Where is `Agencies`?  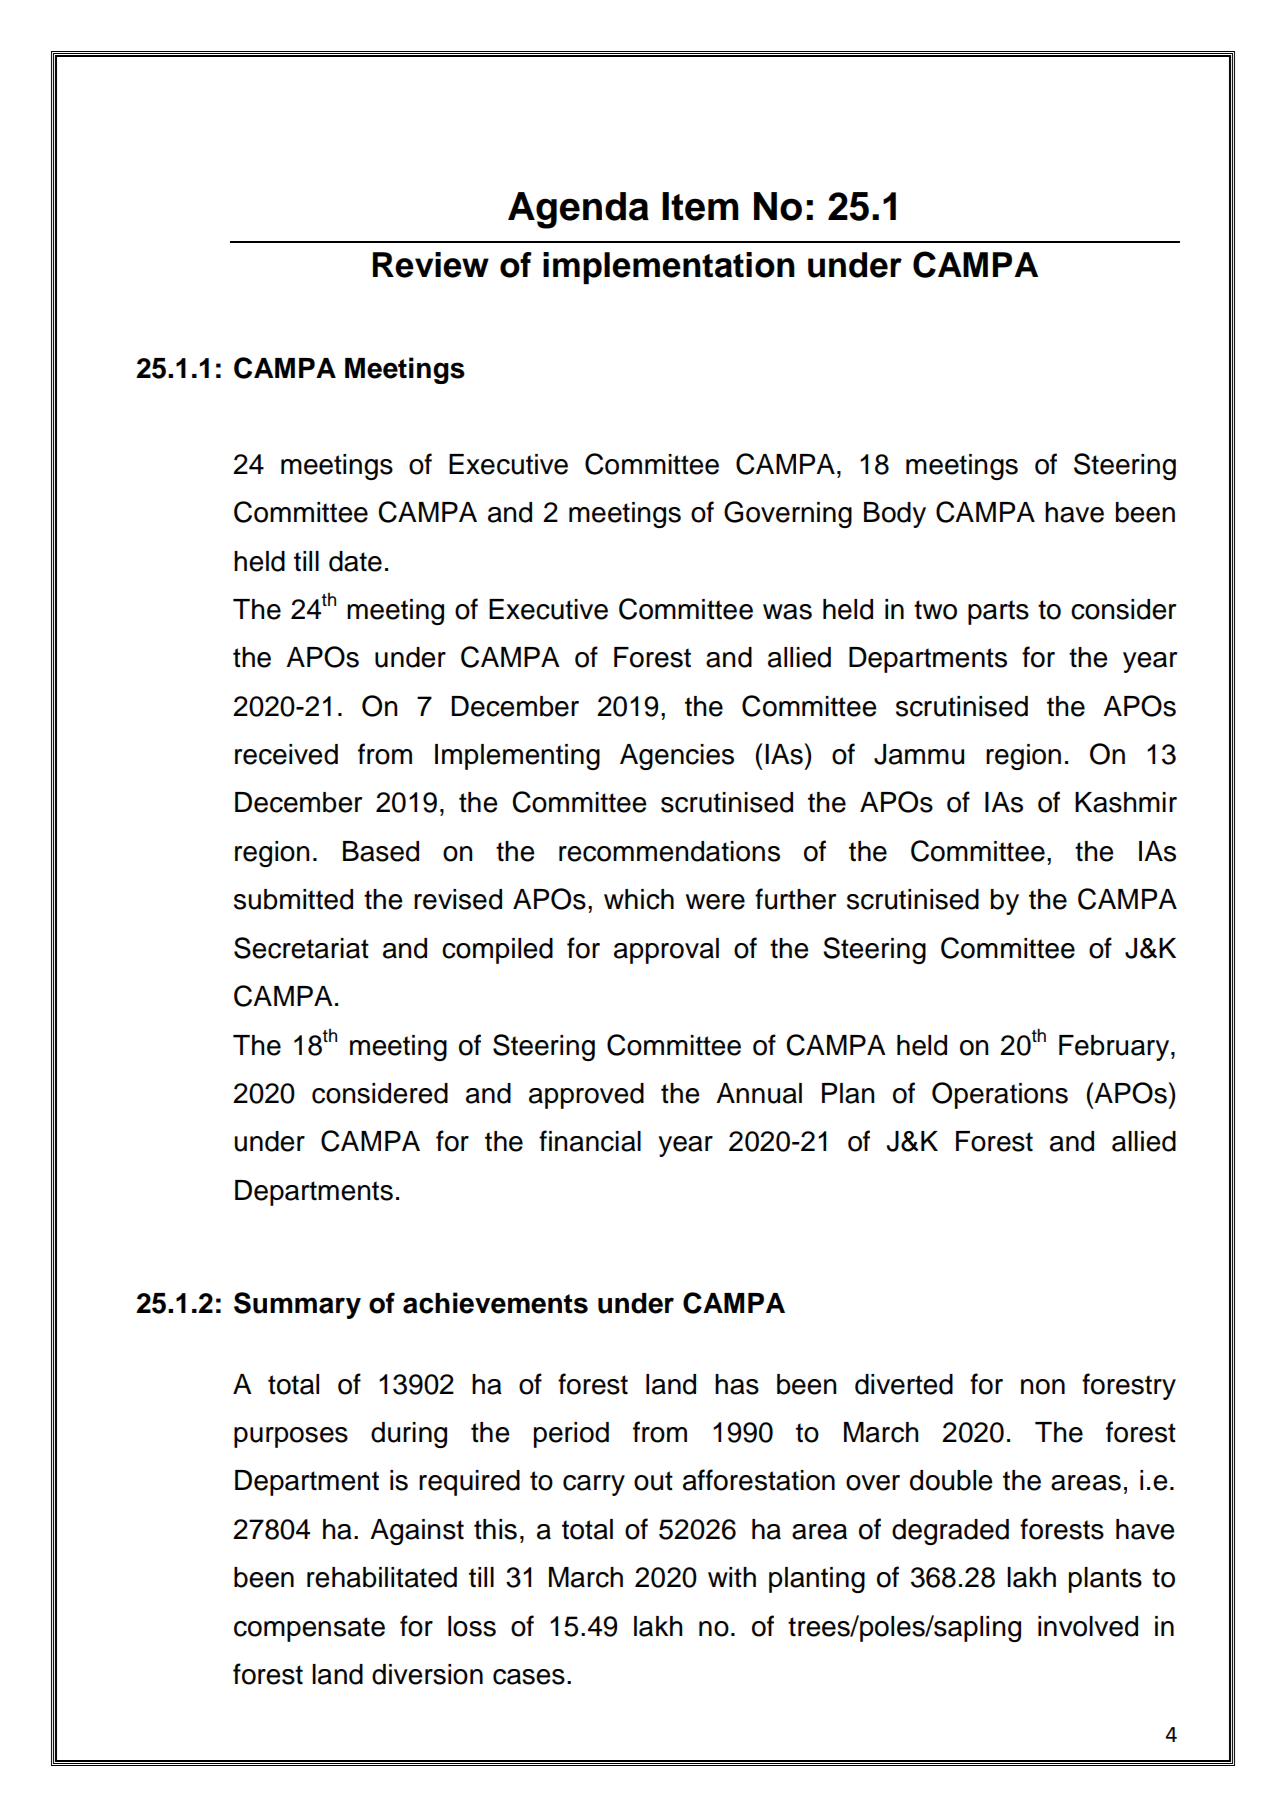 Agencies is located at coordinates (677, 757).
